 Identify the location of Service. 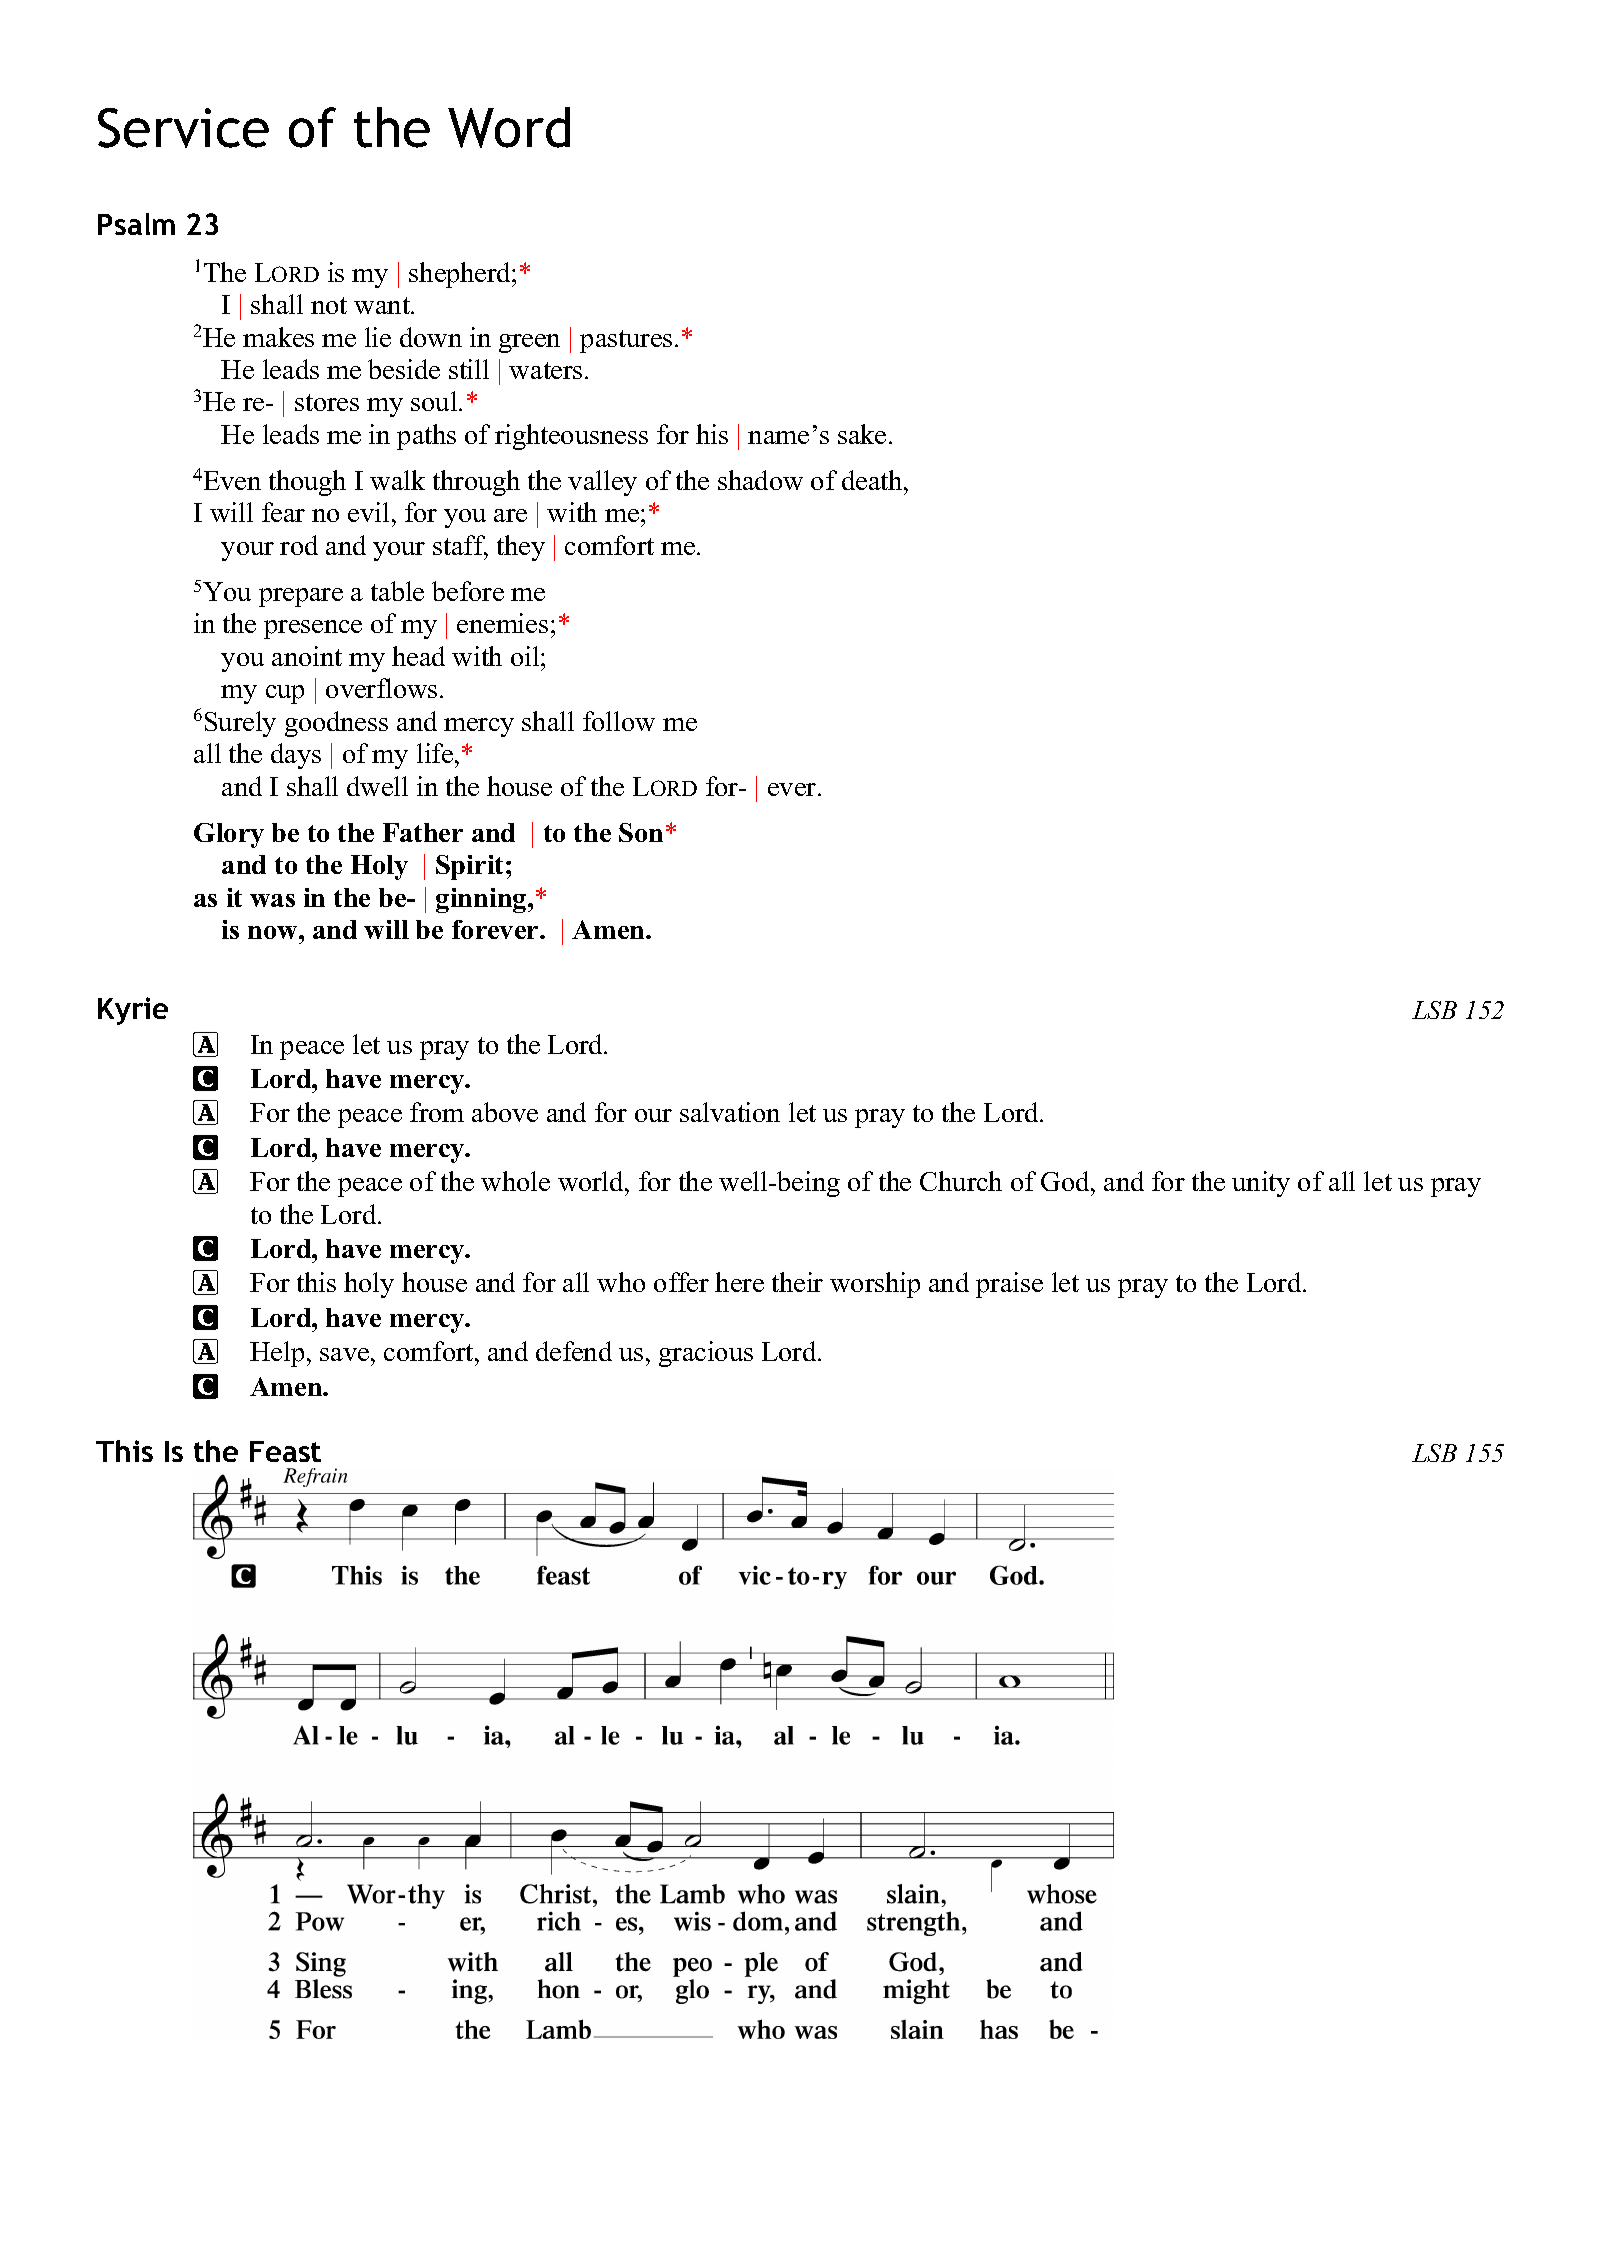
(183, 128).
